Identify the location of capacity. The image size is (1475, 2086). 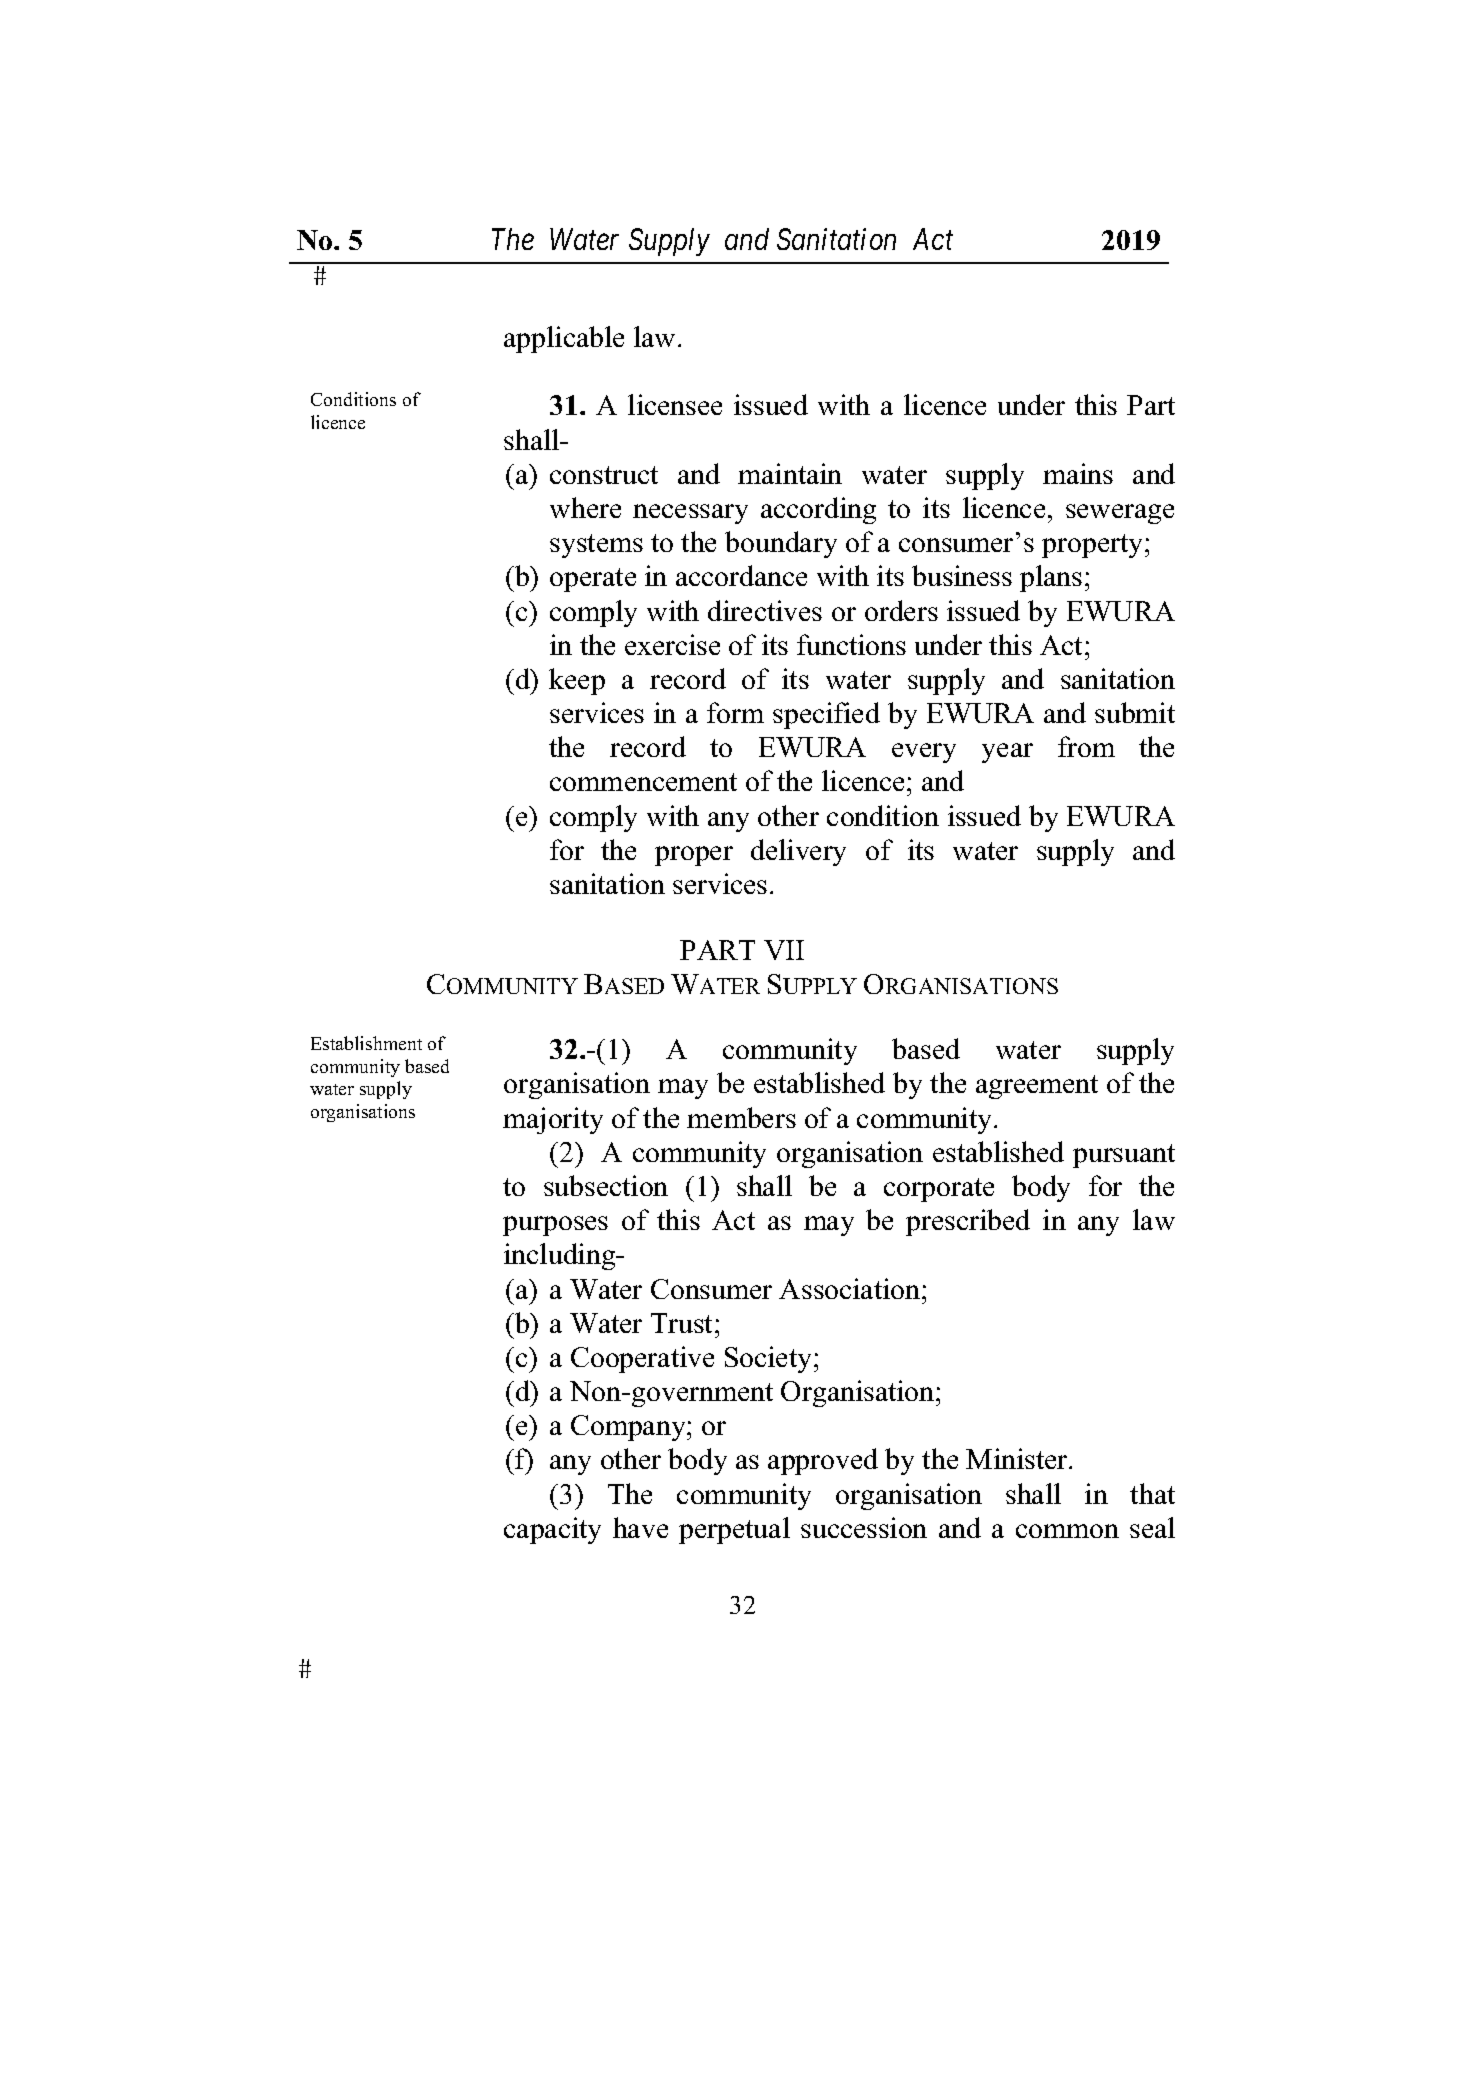
(552, 1530).
